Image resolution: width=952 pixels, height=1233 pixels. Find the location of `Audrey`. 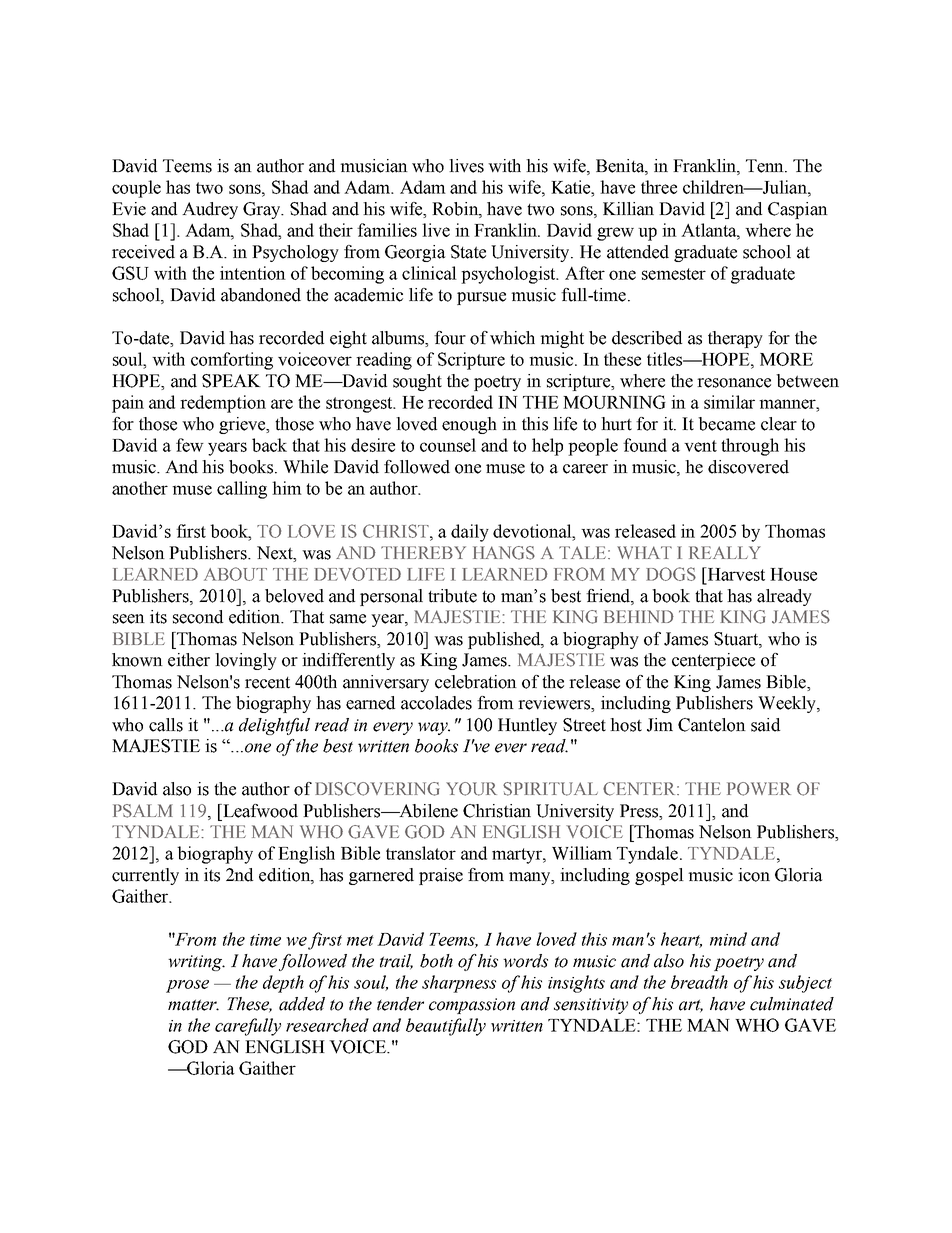

Audrey is located at coordinates (210, 210).
